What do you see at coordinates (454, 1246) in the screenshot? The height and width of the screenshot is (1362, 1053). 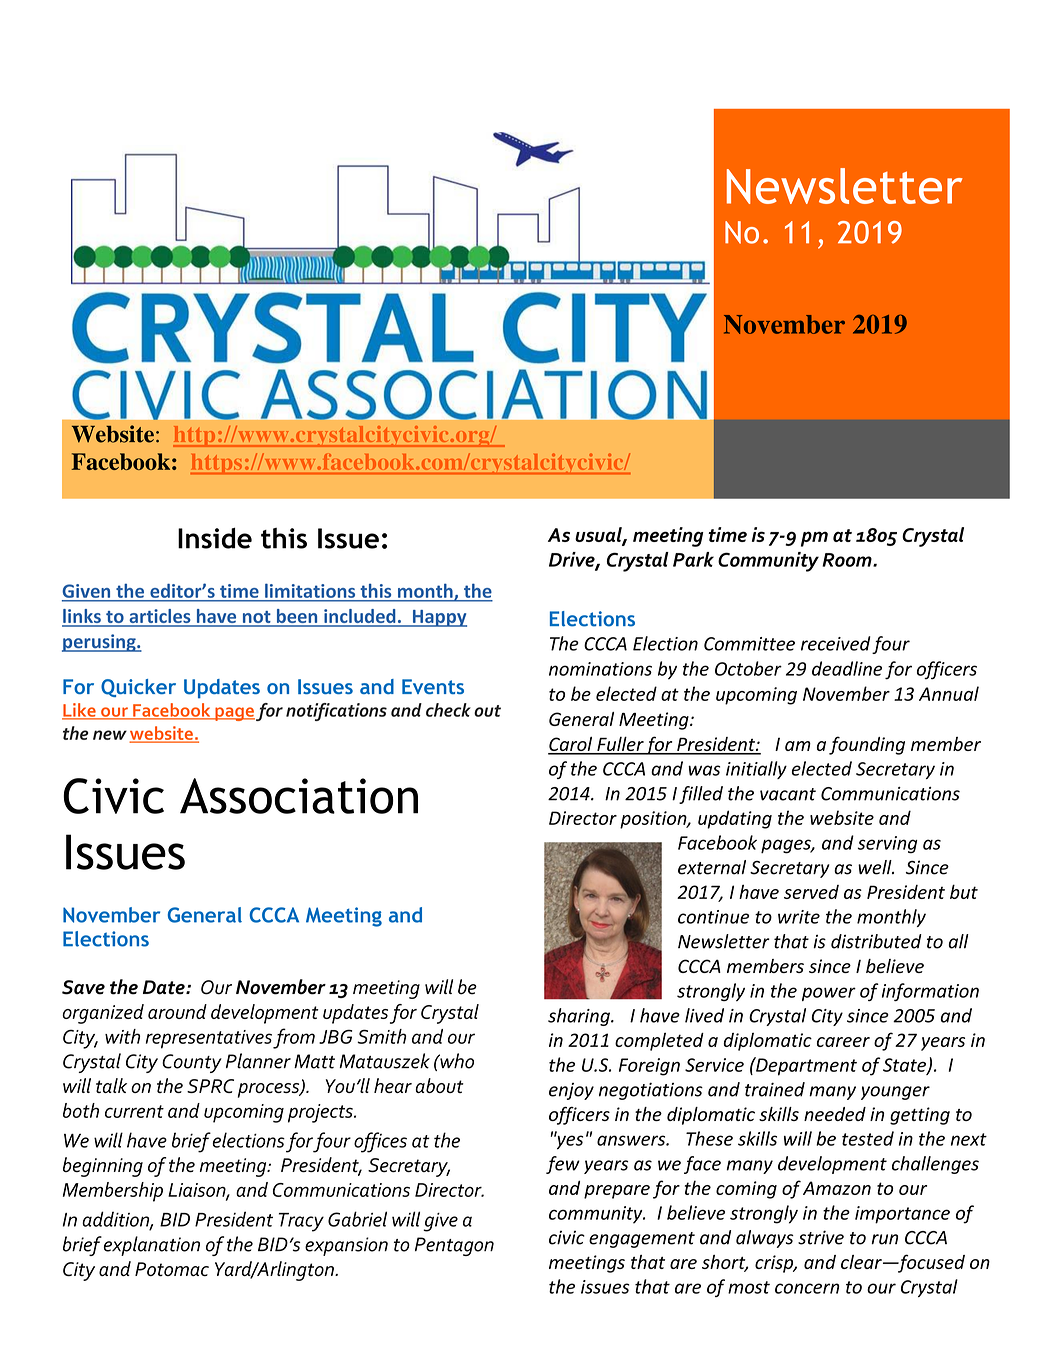 I see `Pentagon` at bounding box center [454, 1246].
